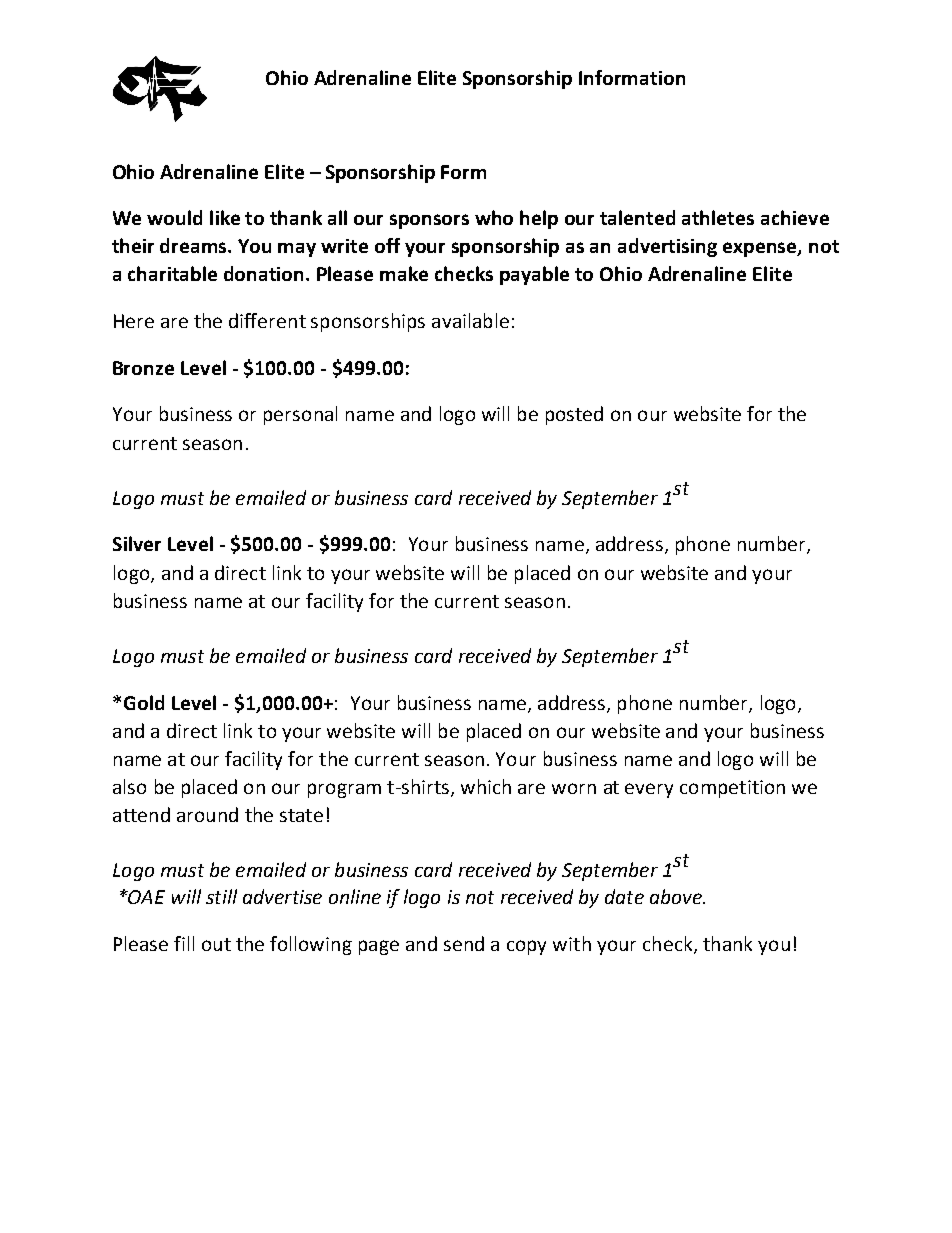 This screenshot has width=952, height=1233. I want to click on athletes, so click(718, 217).
